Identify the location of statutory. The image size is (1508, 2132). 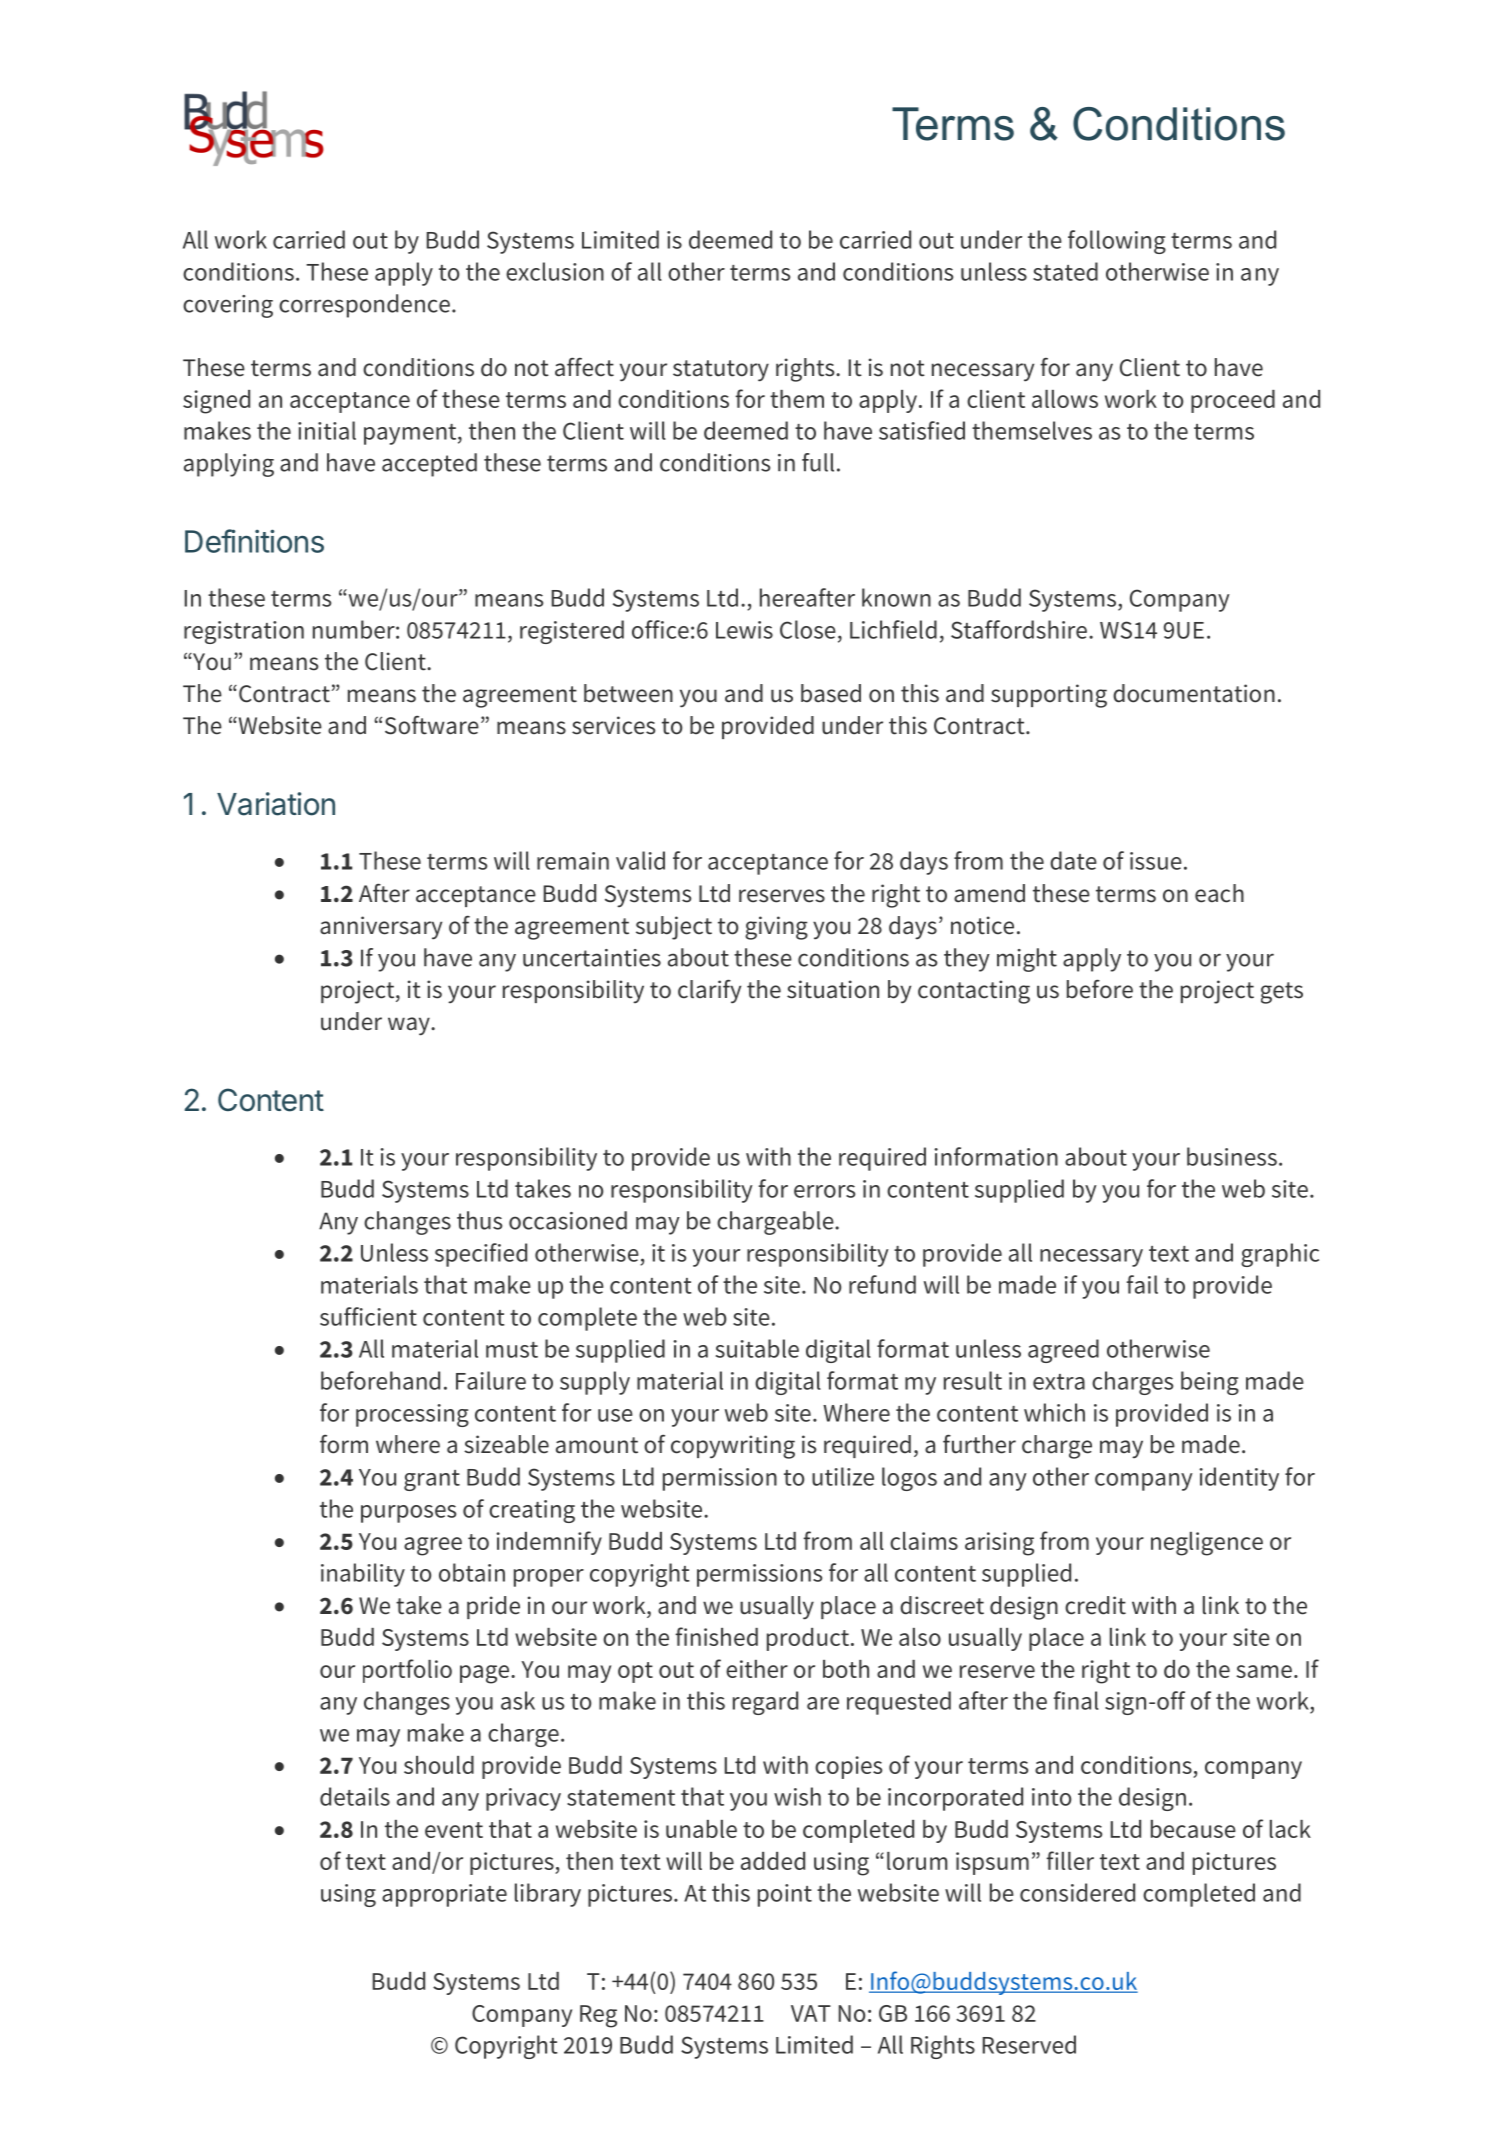
(721, 371).
